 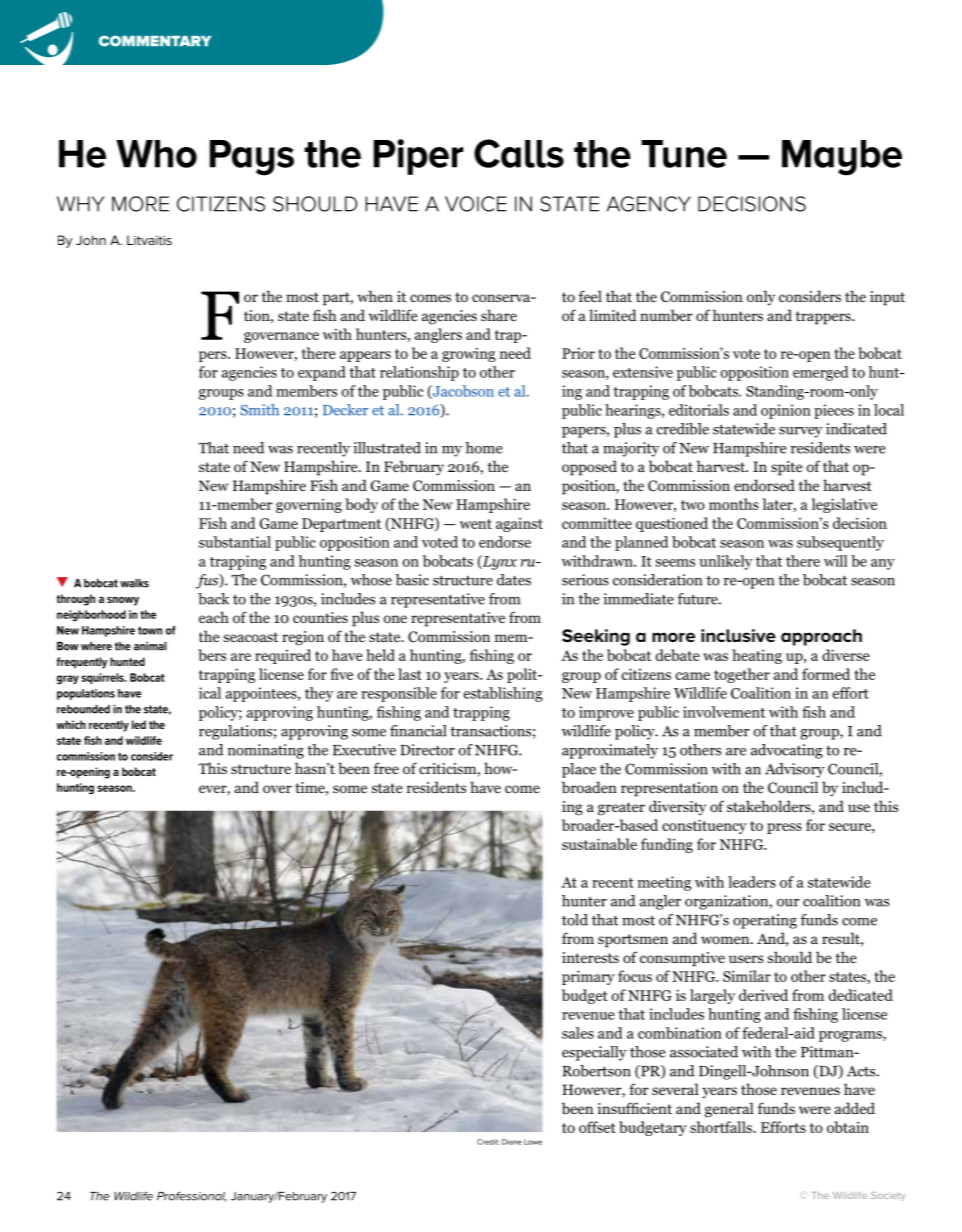 What do you see at coordinates (821, 637) in the screenshot?
I see `approach` at bounding box center [821, 637].
